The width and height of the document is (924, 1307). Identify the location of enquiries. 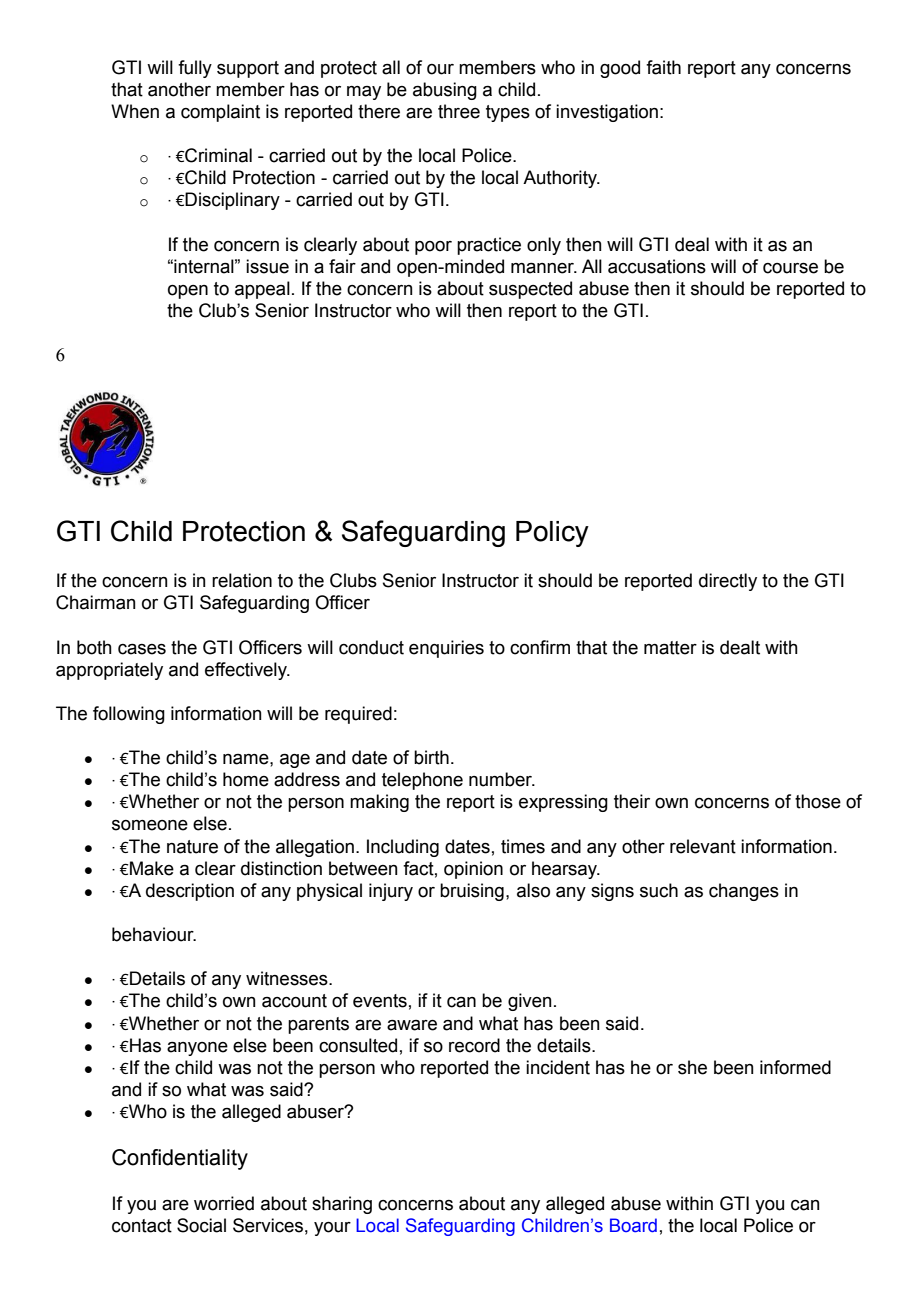
(446, 649).
